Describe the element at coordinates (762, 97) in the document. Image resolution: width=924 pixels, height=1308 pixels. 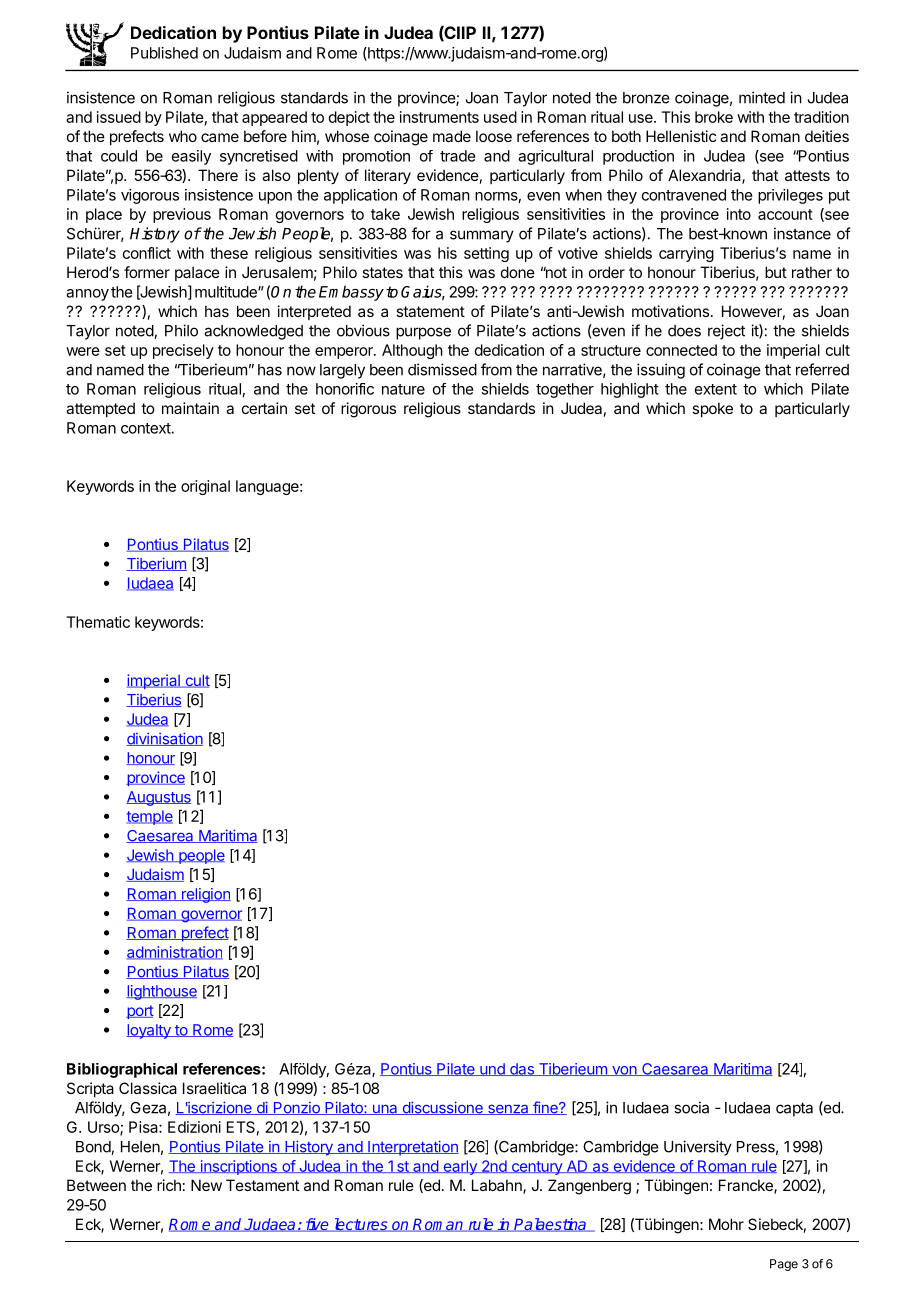
I see `minted` at that location.
